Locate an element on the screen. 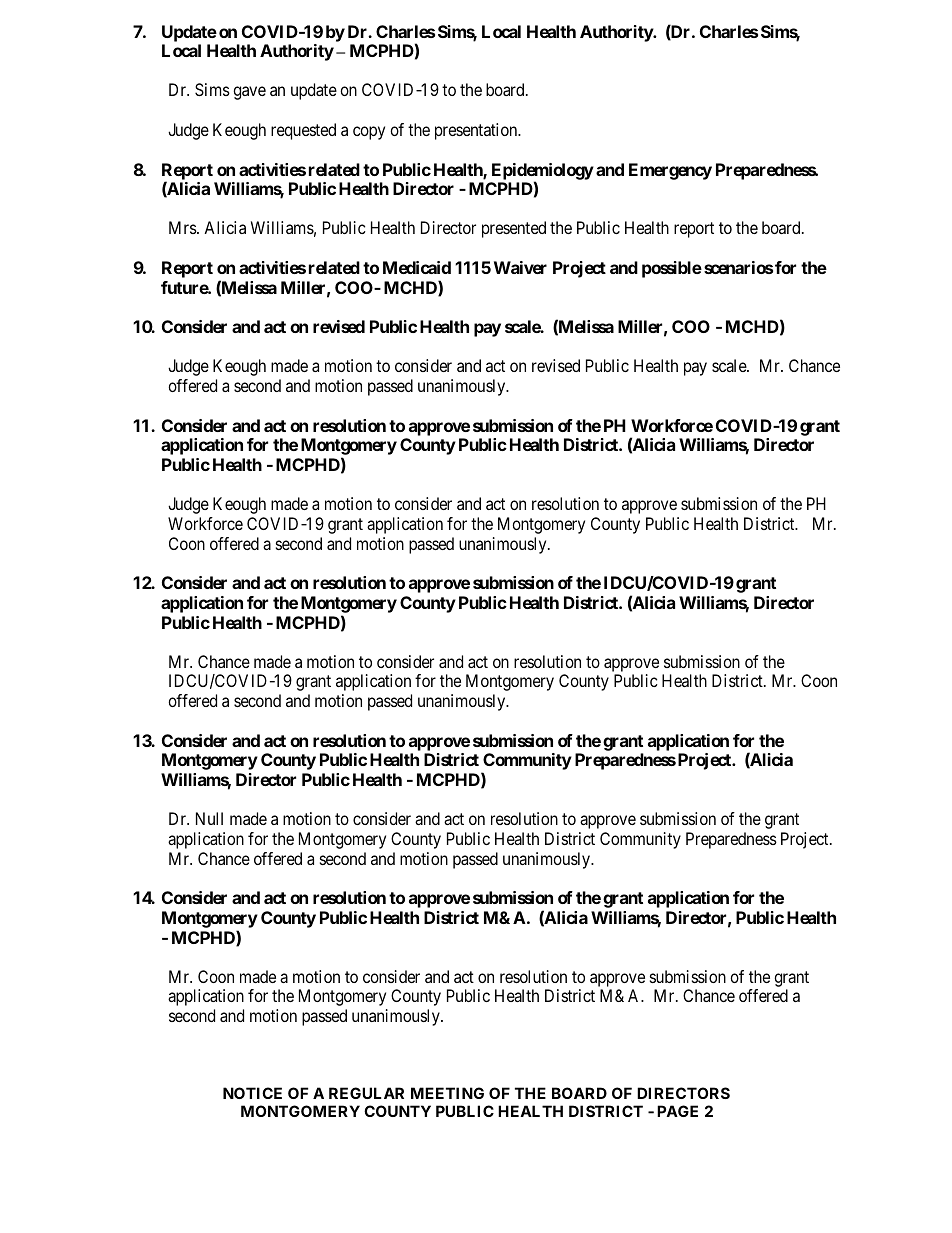 This screenshot has width=952, height=1233. gave is located at coordinates (249, 93).
